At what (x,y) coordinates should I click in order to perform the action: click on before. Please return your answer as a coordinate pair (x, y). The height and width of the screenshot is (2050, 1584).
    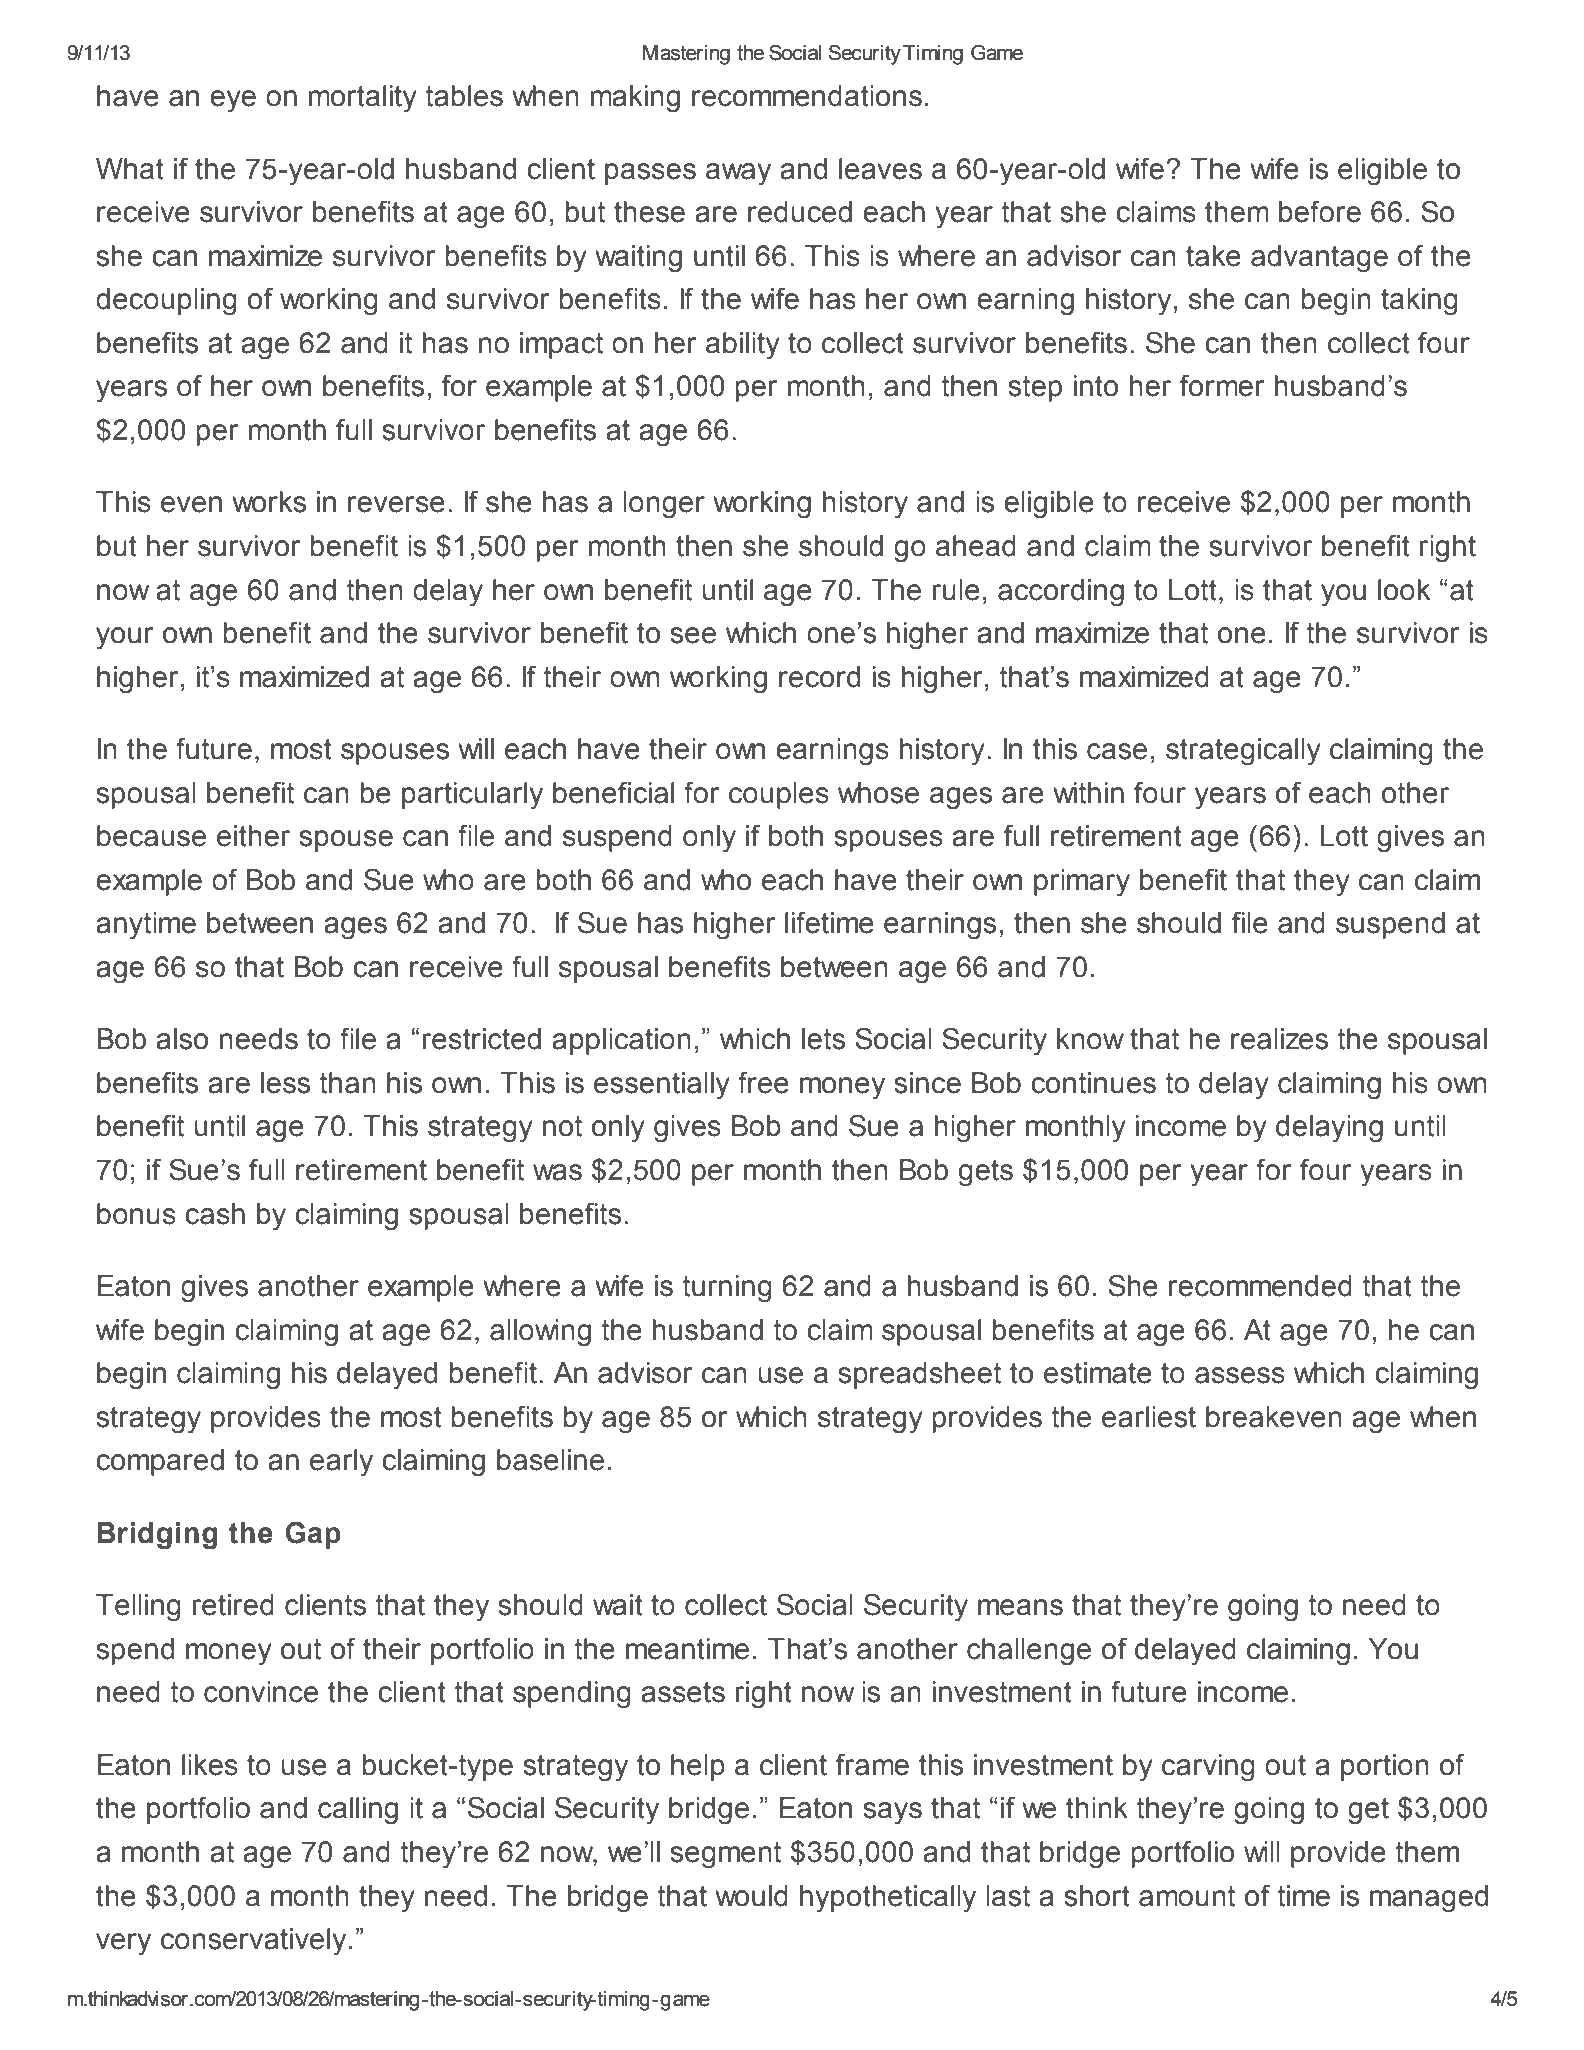
    Looking at the image, I should click on (1320, 211).
